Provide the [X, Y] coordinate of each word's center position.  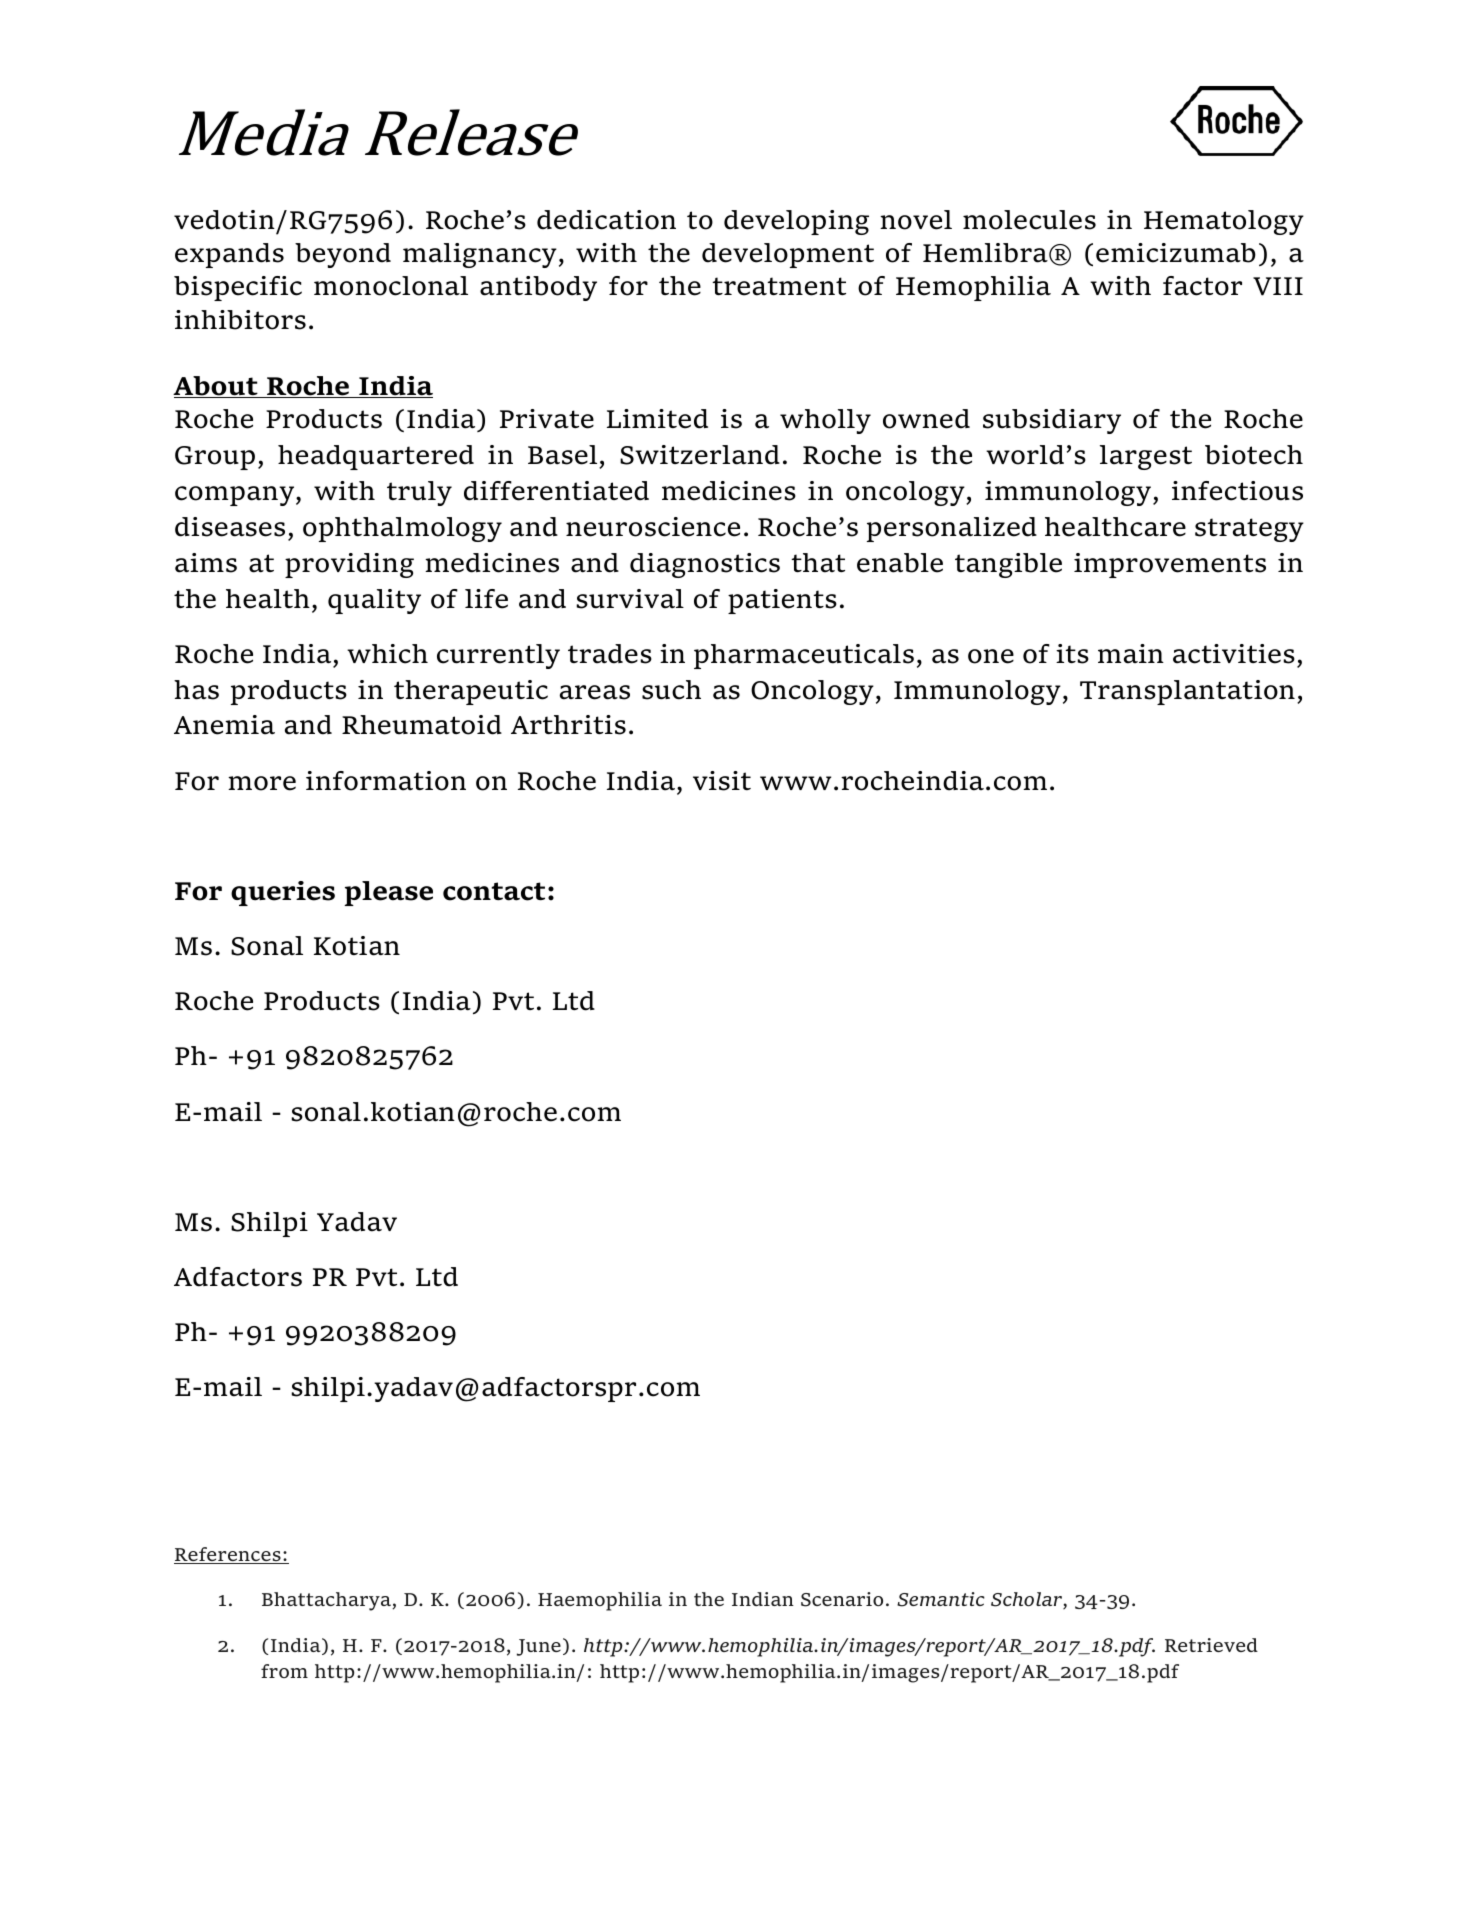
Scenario [842, 1599]
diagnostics [705, 565]
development [788, 255]
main [1131, 654]
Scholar [1027, 1601]
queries [283, 893]
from [284, 1671]
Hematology [1224, 222]
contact [494, 891]
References [228, 1555]
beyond [343, 255]
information [386, 781]
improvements [1170, 565]
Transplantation [1187, 692]
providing [349, 565]
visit [722, 781]
